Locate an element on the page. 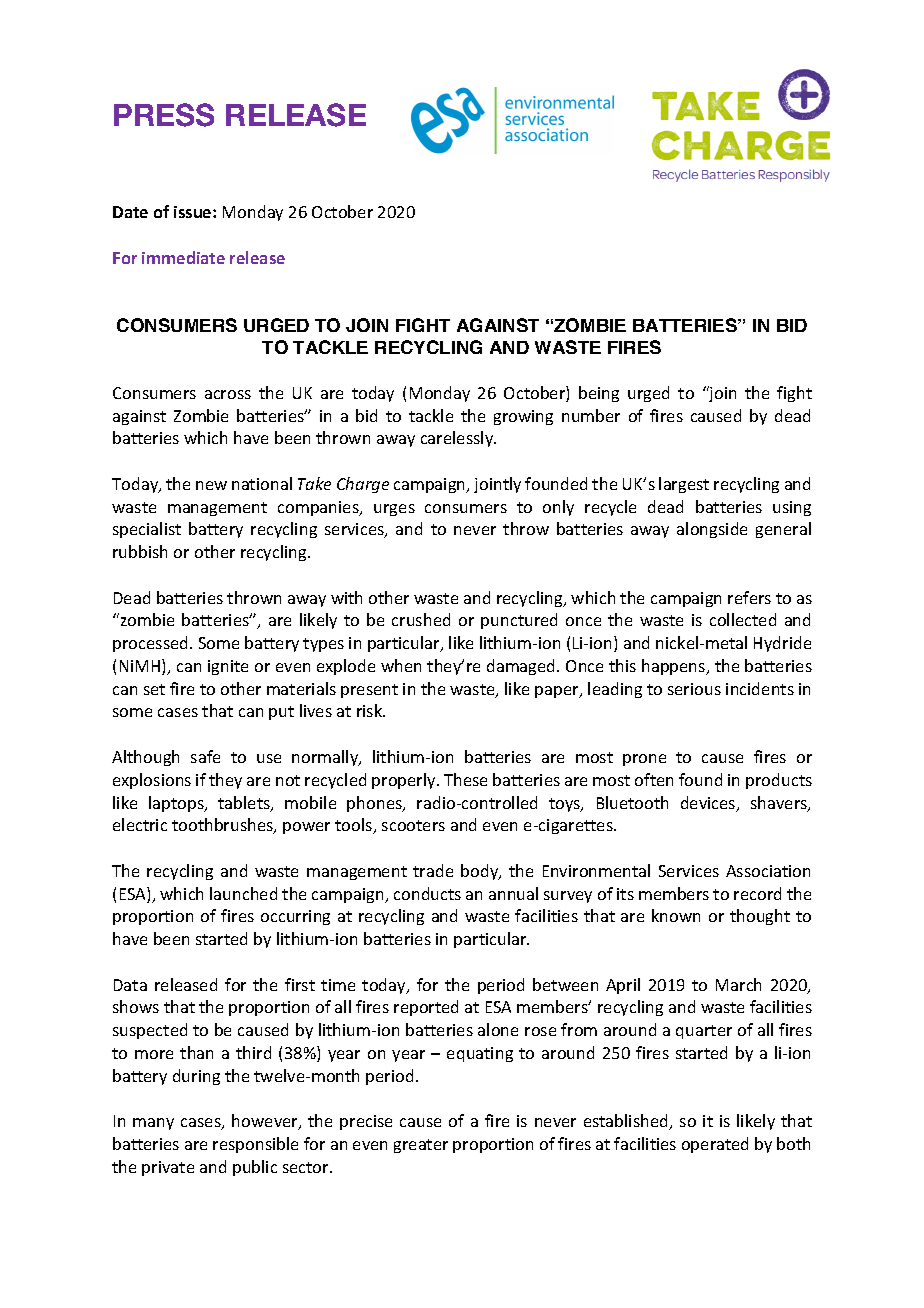  devices is located at coordinates (709, 804).
